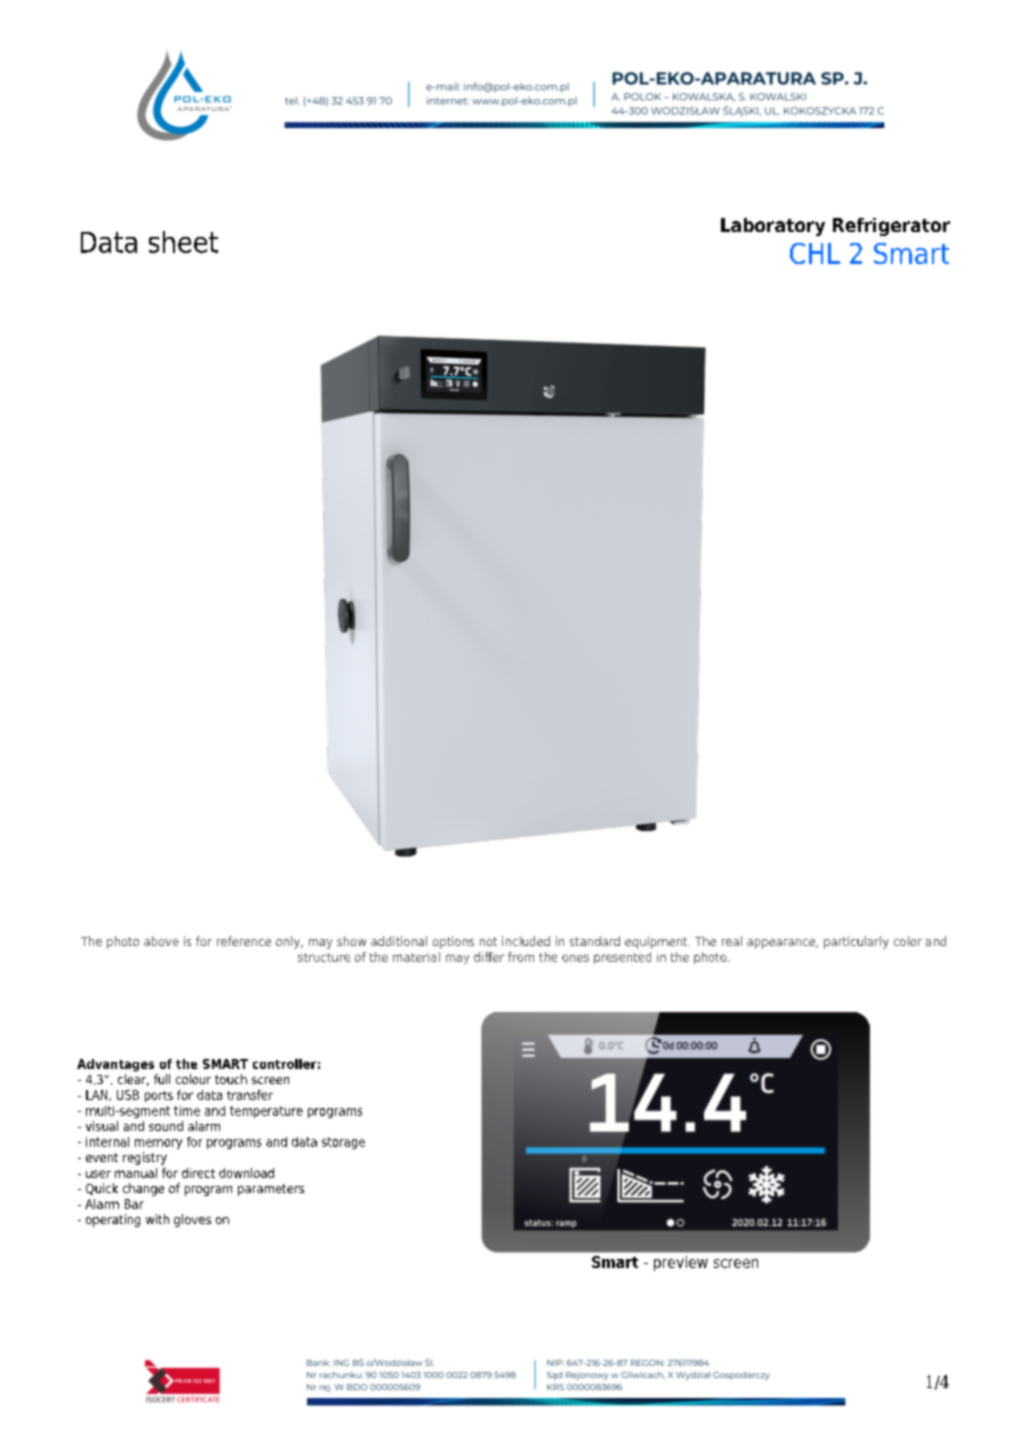 The image size is (1028, 1455). Describe the element at coordinates (891, 227) in the page. I see `Refrigerator` at that location.
